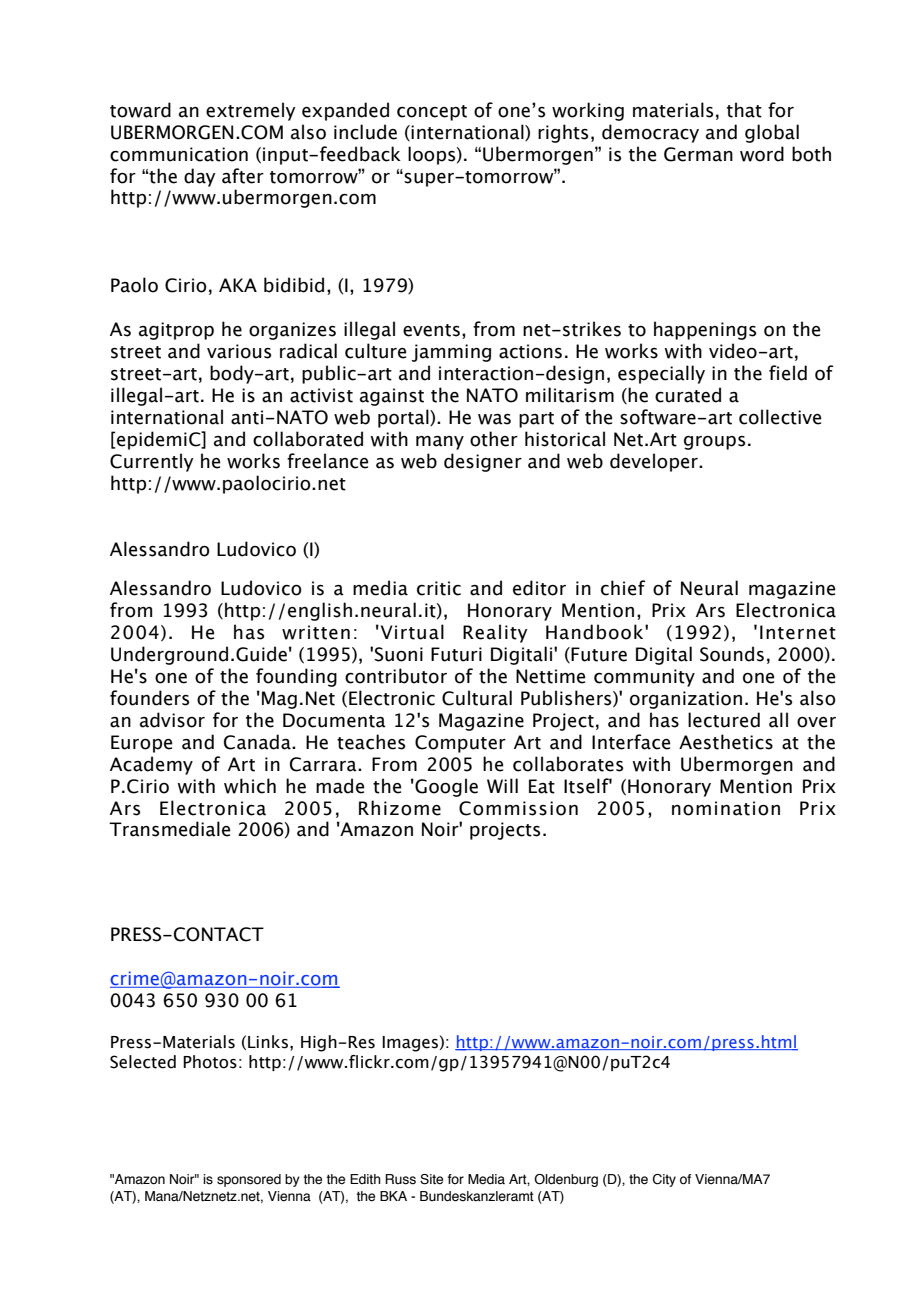 The image size is (924, 1308). Describe the element at coordinates (152, 462) in the page. I see `Currently` at that location.
